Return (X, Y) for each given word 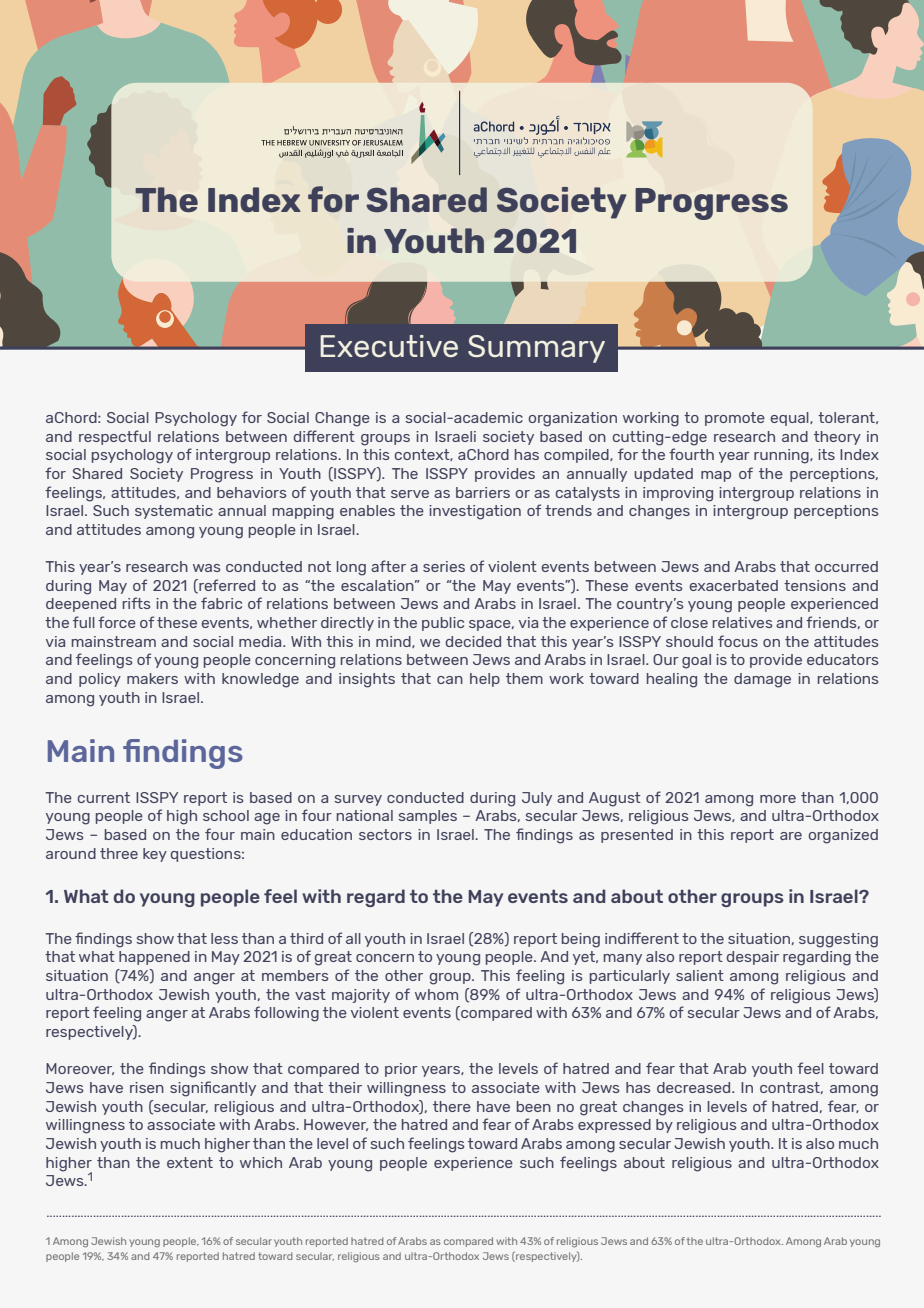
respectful (115, 437)
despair (752, 958)
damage (762, 680)
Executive (389, 346)
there (452, 1106)
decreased (695, 1087)
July (537, 799)
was (207, 568)
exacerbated (733, 585)
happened (154, 958)
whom (436, 994)
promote (735, 419)
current (104, 797)
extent (190, 1162)
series (444, 566)
